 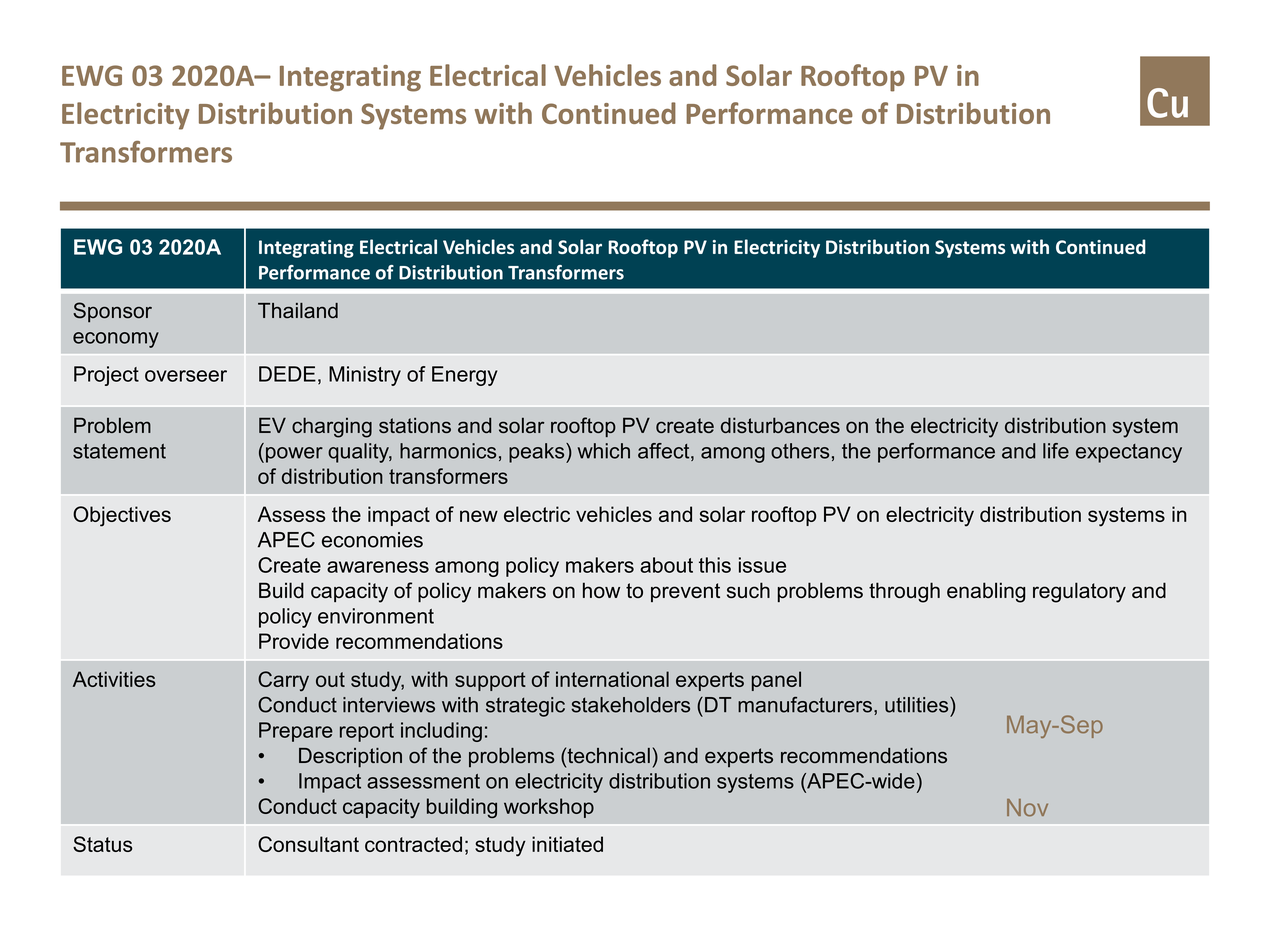 I want to click on Consultant, so click(x=308, y=844).
